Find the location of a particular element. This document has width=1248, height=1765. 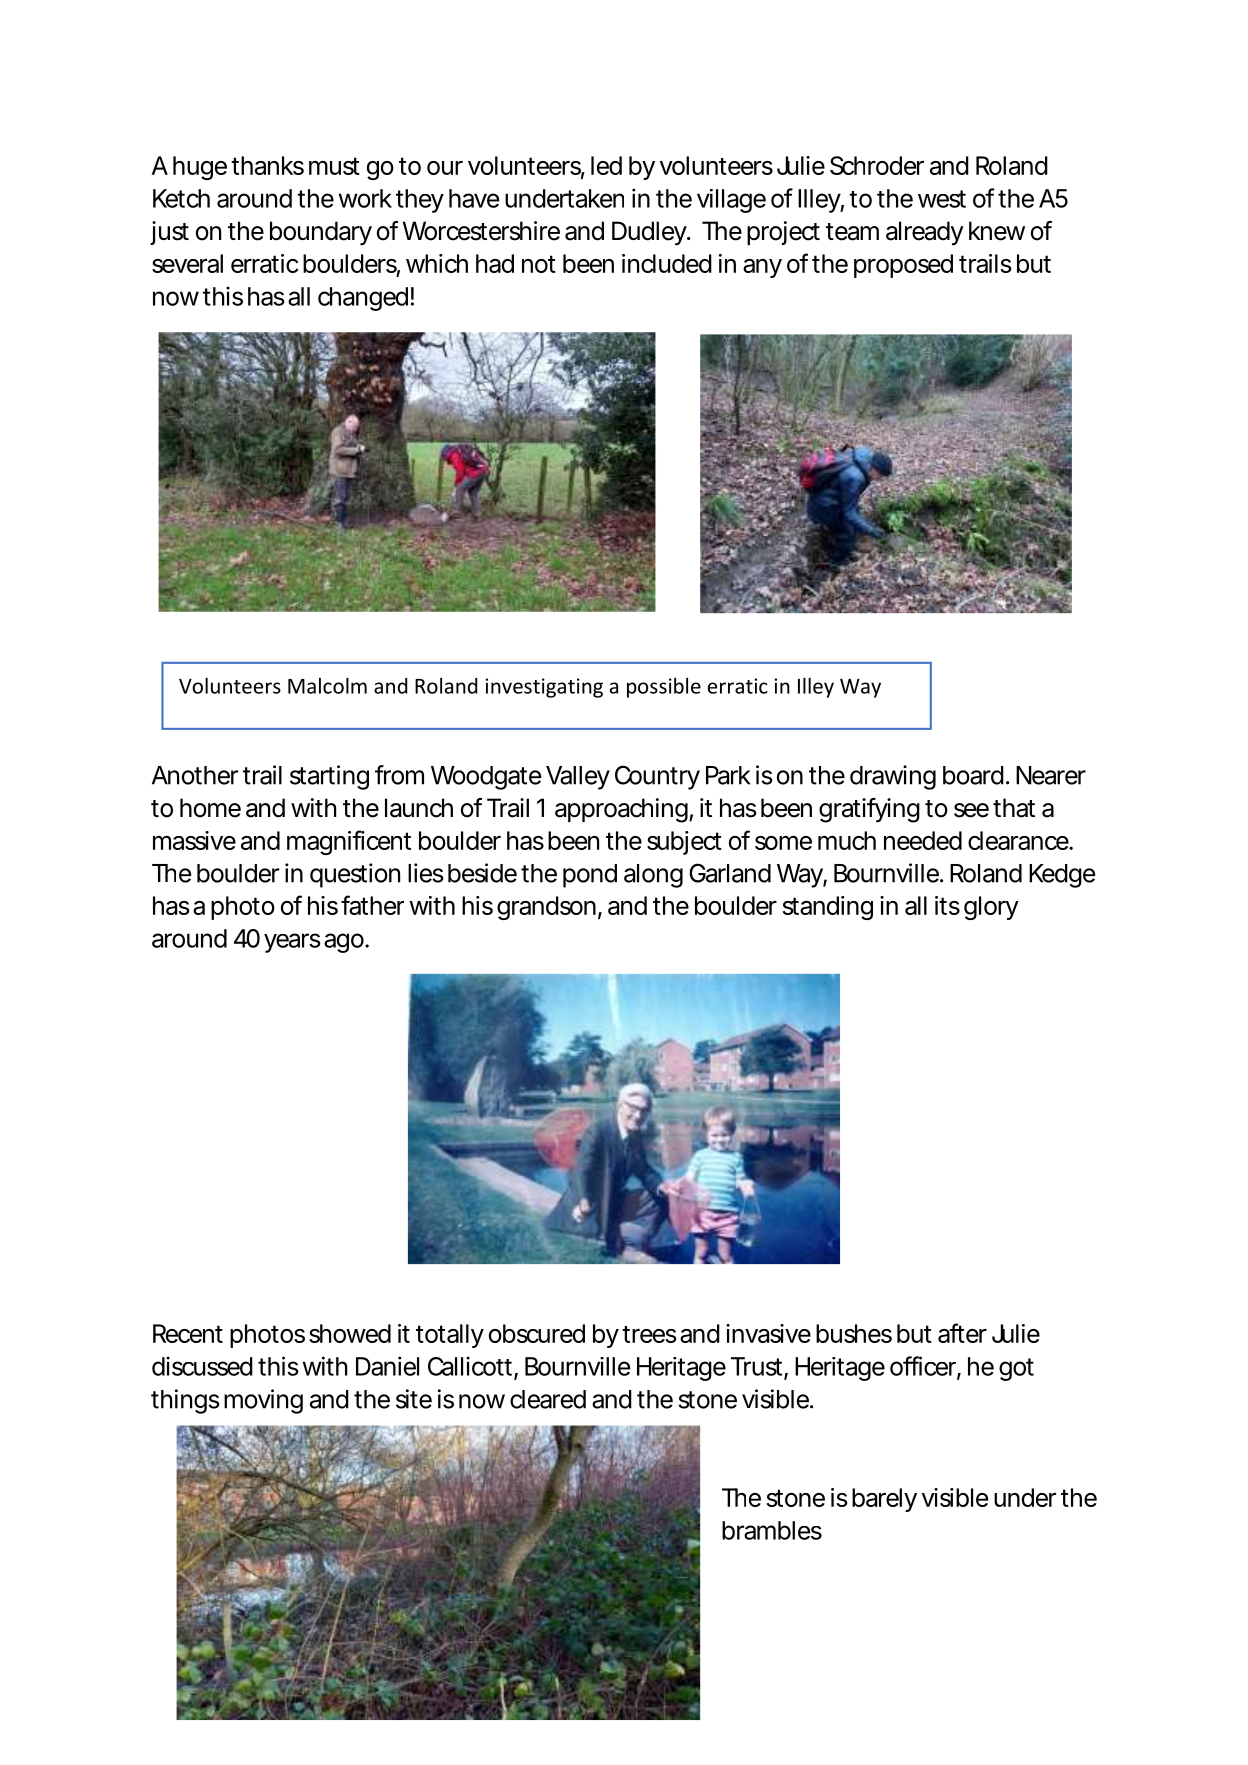

that is located at coordinates (1014, 808).
